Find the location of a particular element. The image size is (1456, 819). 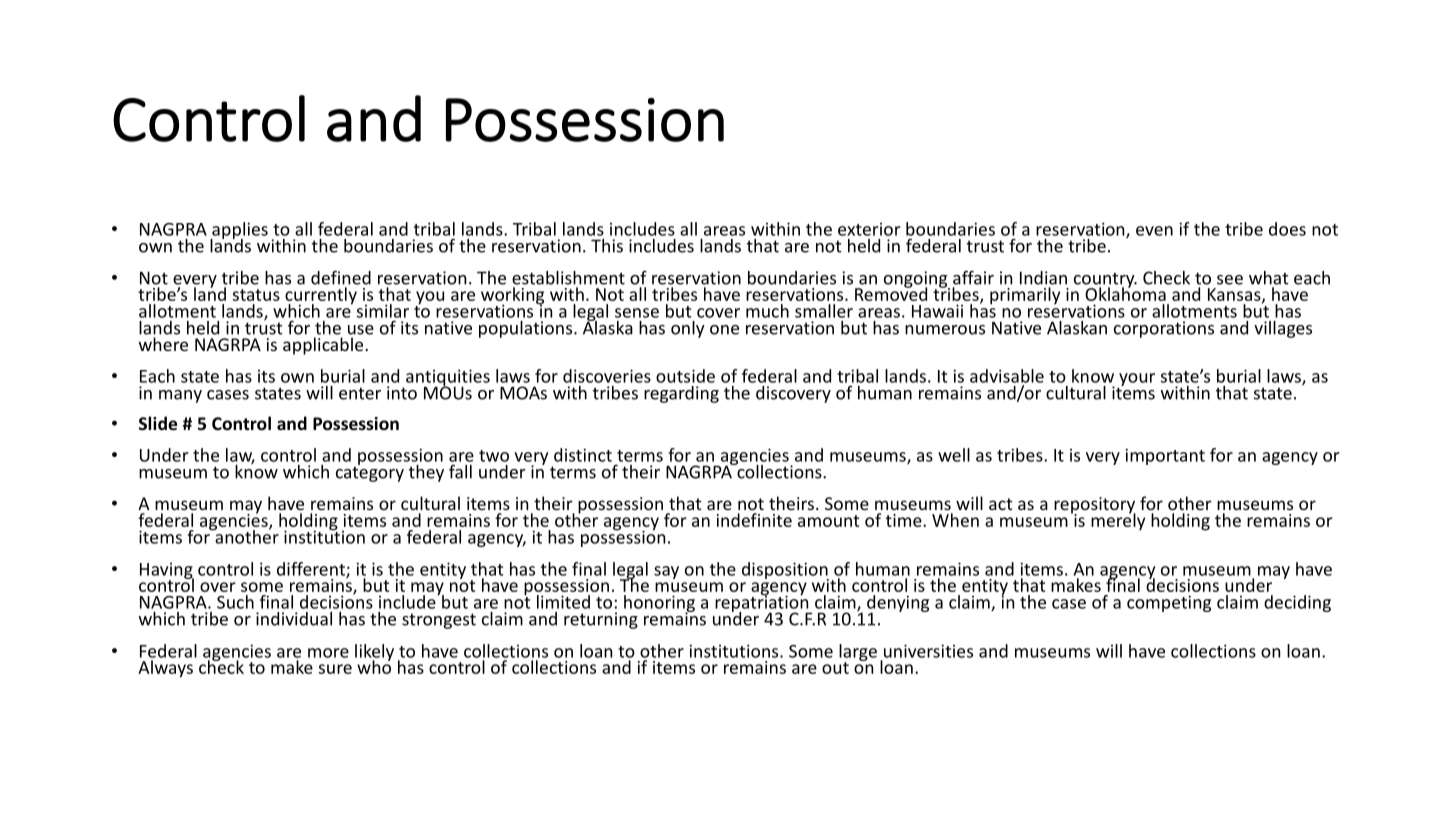

disposition is located at coordinates (785, 571).
